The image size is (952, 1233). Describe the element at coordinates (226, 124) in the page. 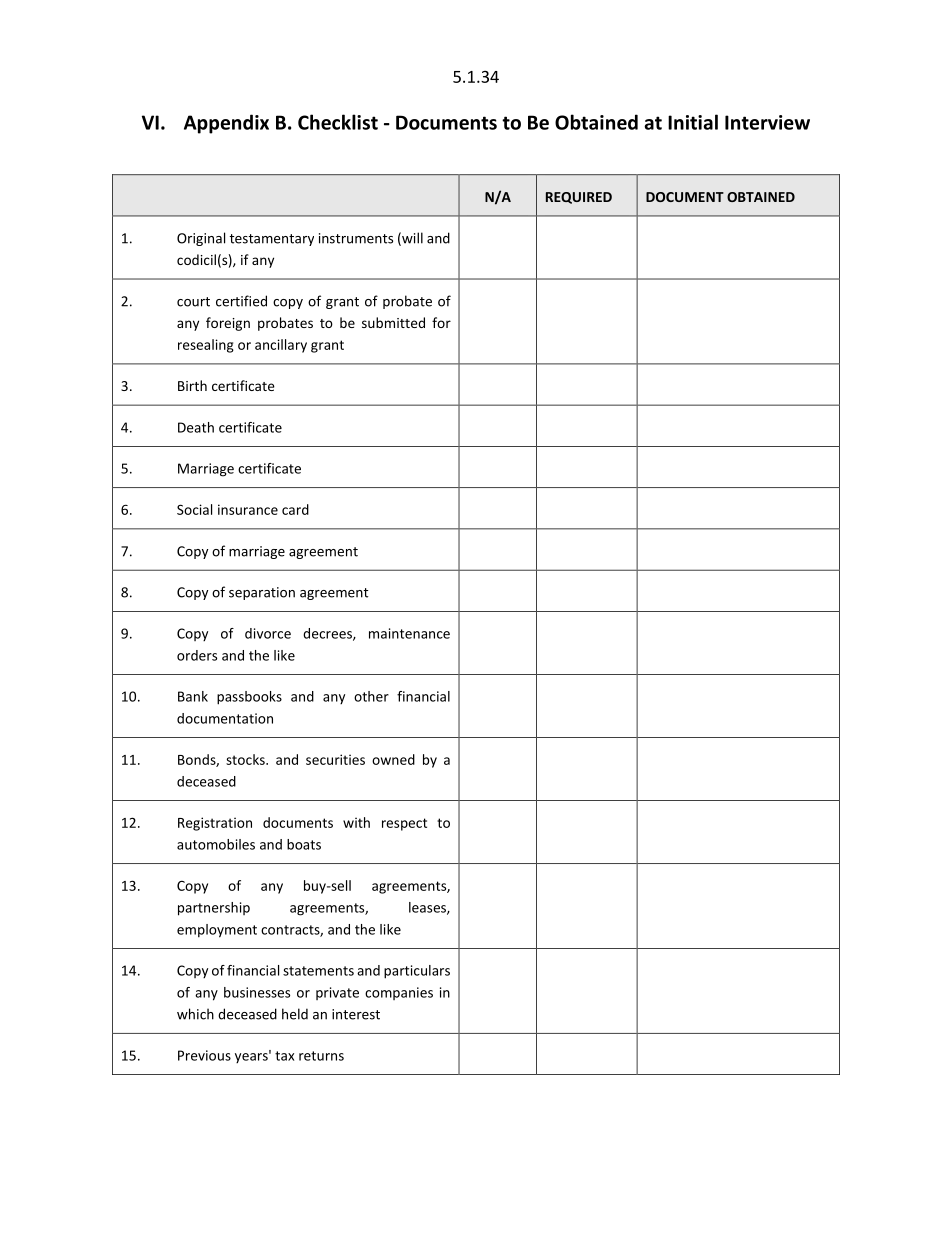

I see `Appendix` at that location.
